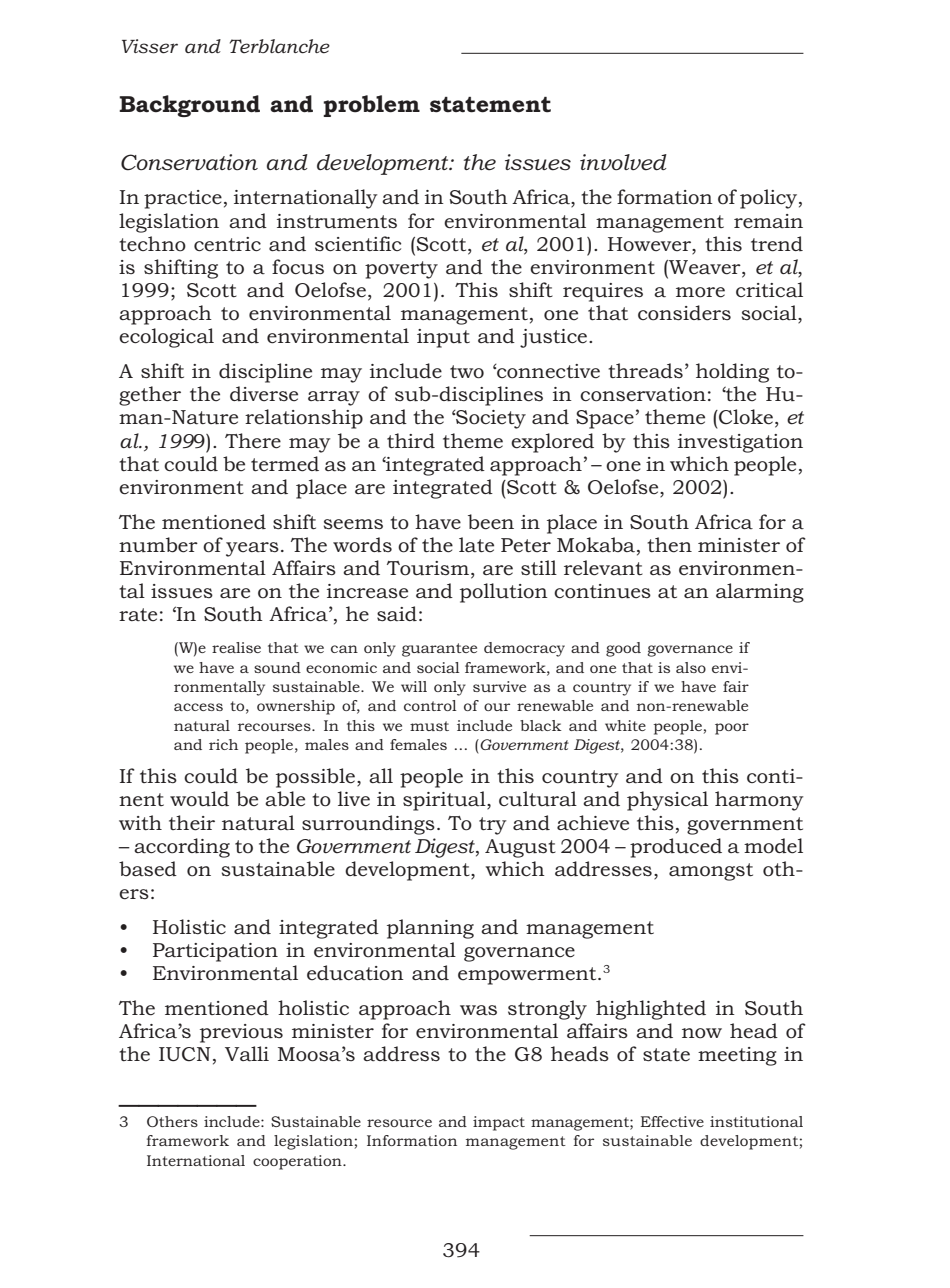 This screenshot has width=950, height=1288. What do you see at coordinates (192, 823) in the screenshot?
I see `their` at bounding box center [192, 823].
